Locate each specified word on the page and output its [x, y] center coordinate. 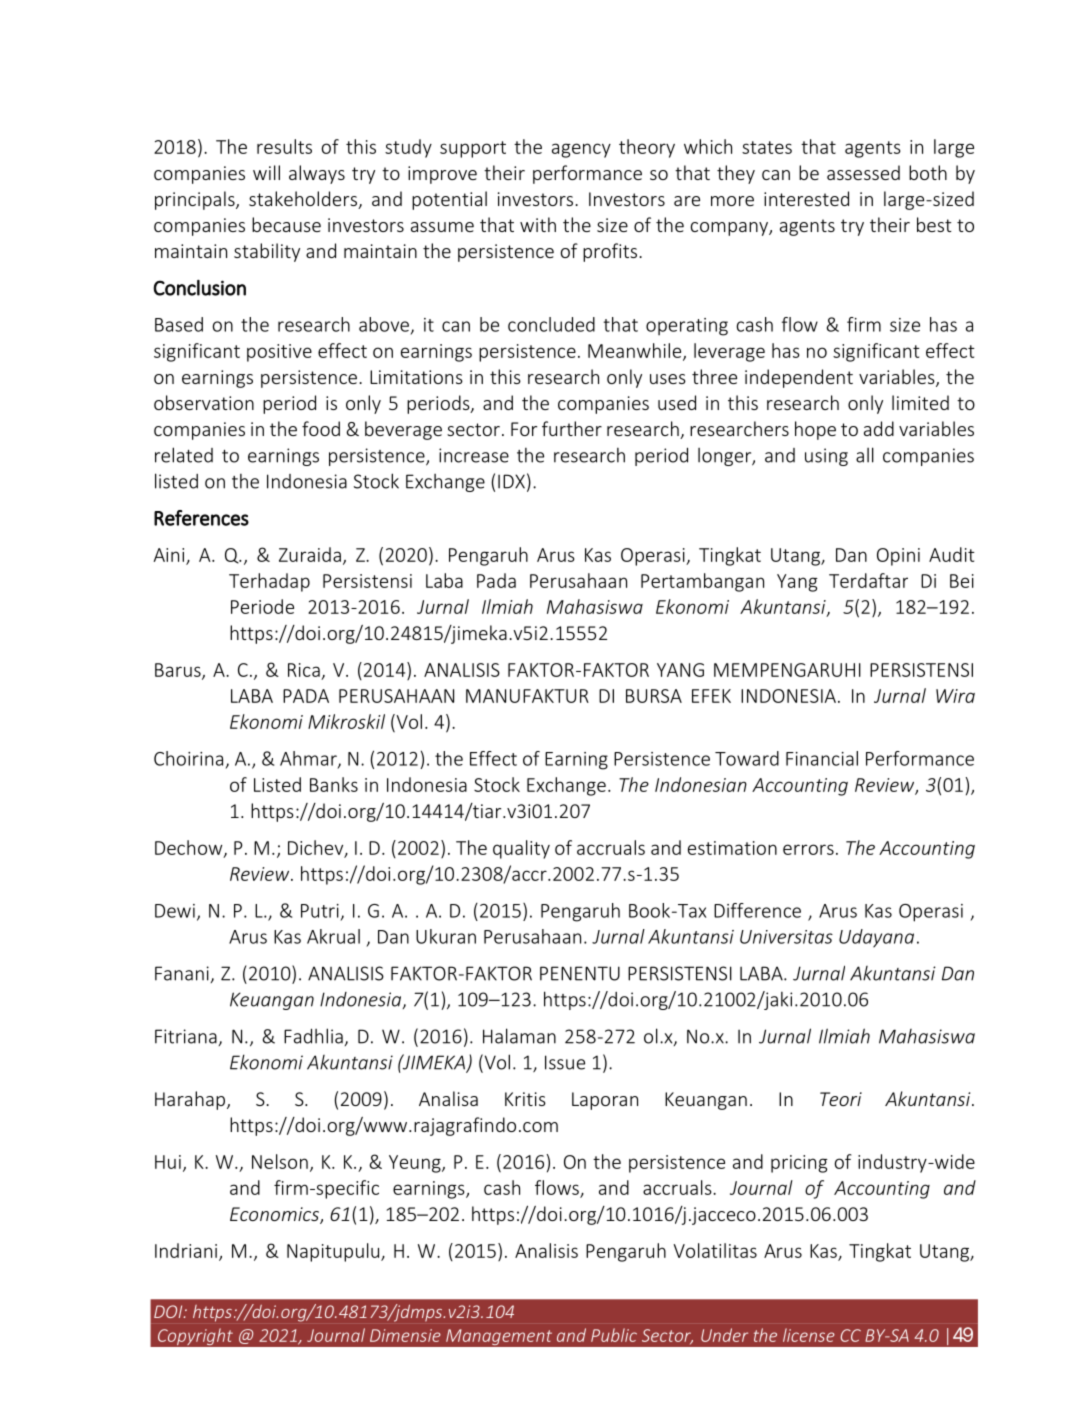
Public [614, 1335]
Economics [275, 1215]
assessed [863, 172]
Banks [334, 784]
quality [521, 849]
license [809, 1335]
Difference [757, 910]
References [201, 518]
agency [581, 150]
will [266, 172]
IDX [511, 481]
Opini [898, 557]
